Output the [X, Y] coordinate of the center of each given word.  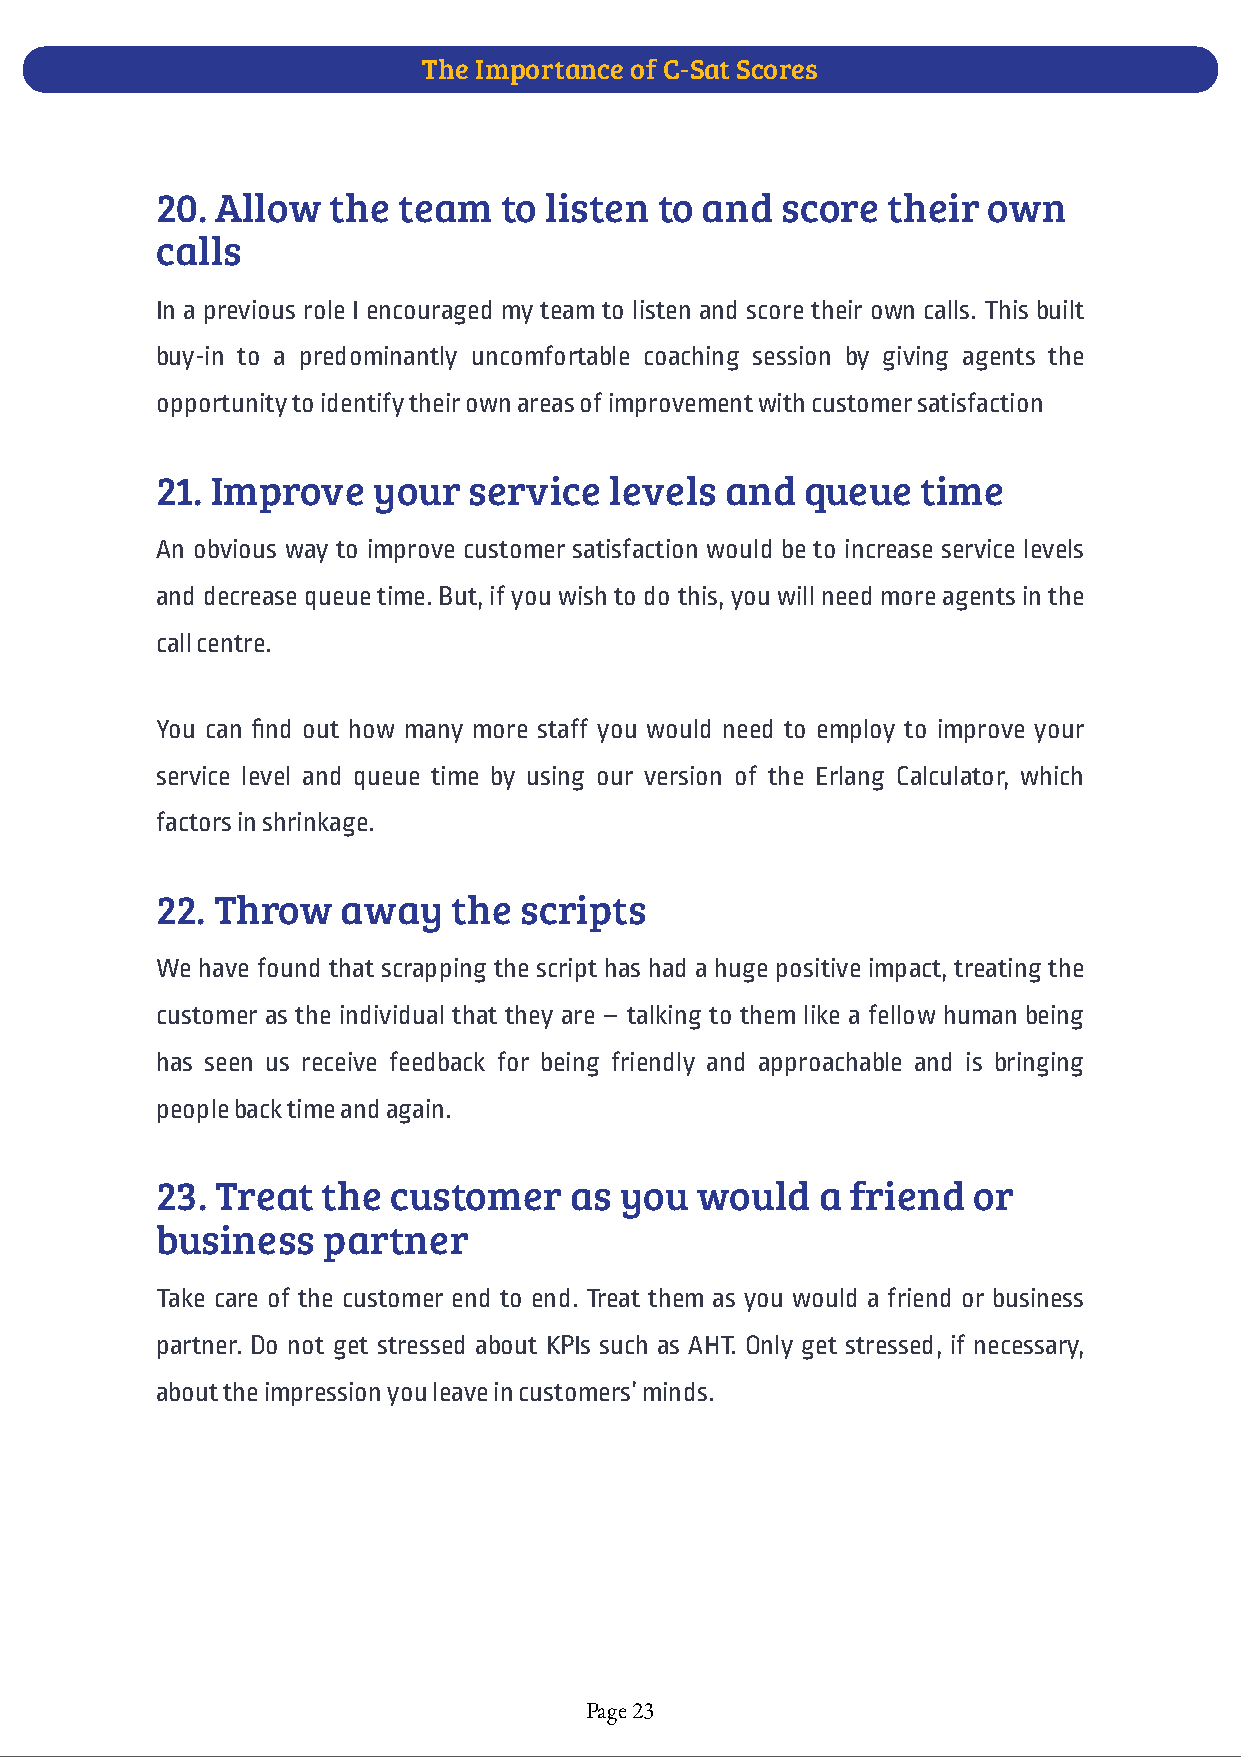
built [1061, 309]
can [224, 731]
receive [339, 1061]
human [980, 1014]
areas [546, 405]
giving [915, 358]
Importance [549, 72]
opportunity [222, 405]
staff [563, 728]
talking [664, 1017]
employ [856, 731]
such [623, 1344]
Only [770, 1347]
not [306, 1345]
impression [323, 1394]
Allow [268, 208]
